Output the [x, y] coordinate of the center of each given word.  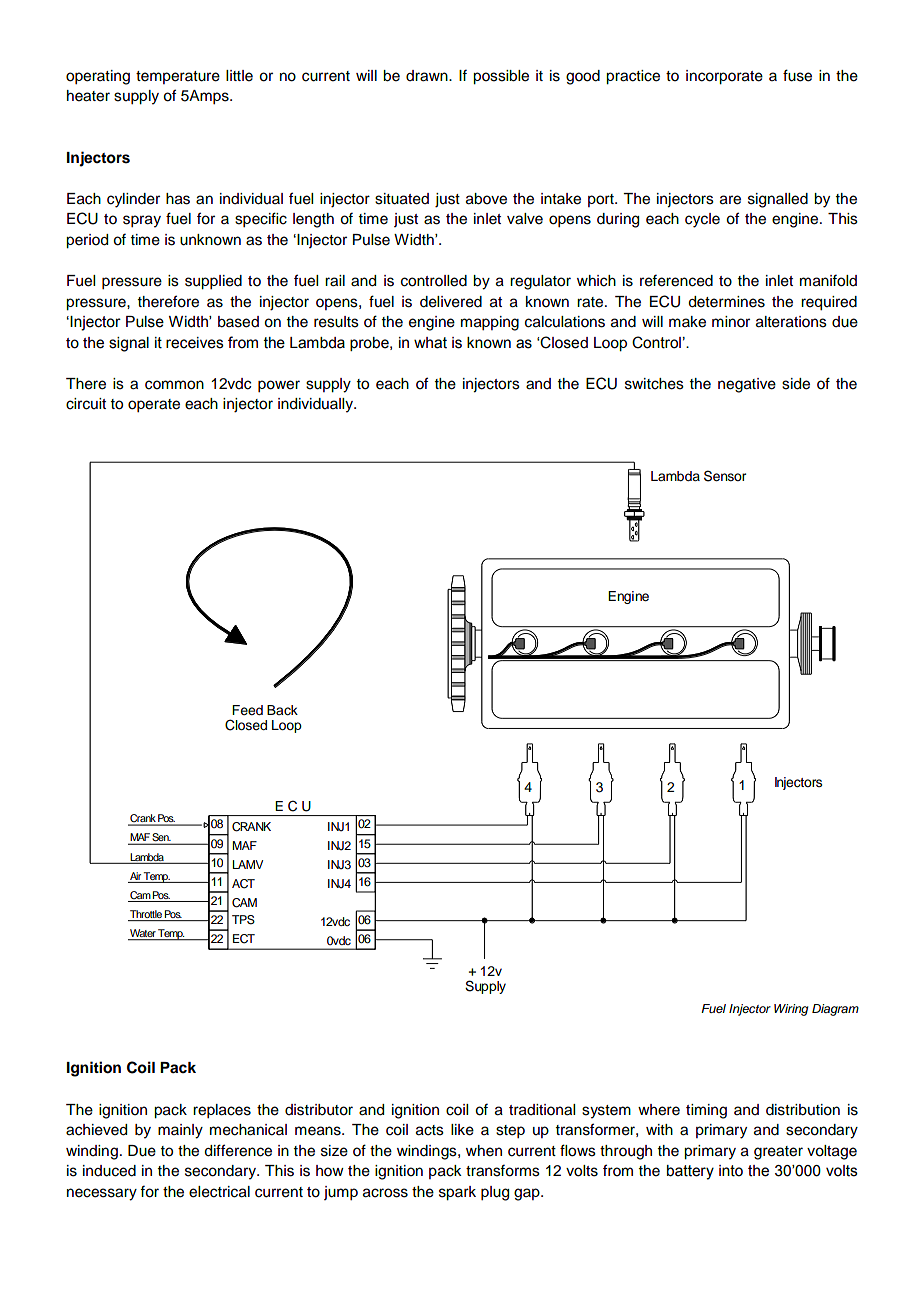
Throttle [146, 914]
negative [747, 385]
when [484, 1151]
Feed [247, 710]
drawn [428, 76]
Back [282, 710]
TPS [243, 920]
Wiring [791, 1010]
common [174, 385]
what [430, 343]
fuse [797, 75]
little [239, 76]
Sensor [725, 476]
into [731, 1171]
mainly [180, 1131]
